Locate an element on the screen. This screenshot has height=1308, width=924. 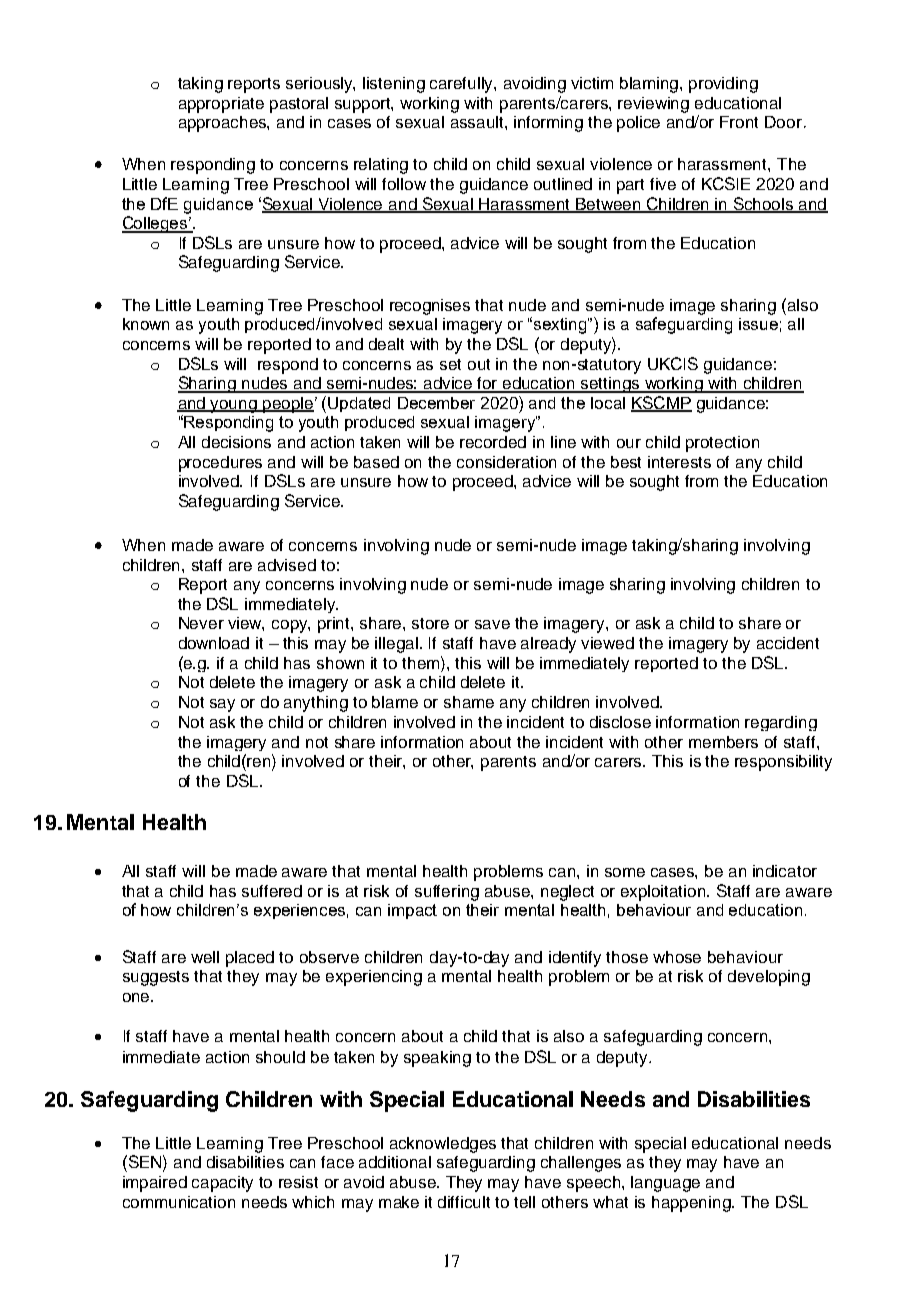
acknowledges is located at coordinates (443, 1145).
